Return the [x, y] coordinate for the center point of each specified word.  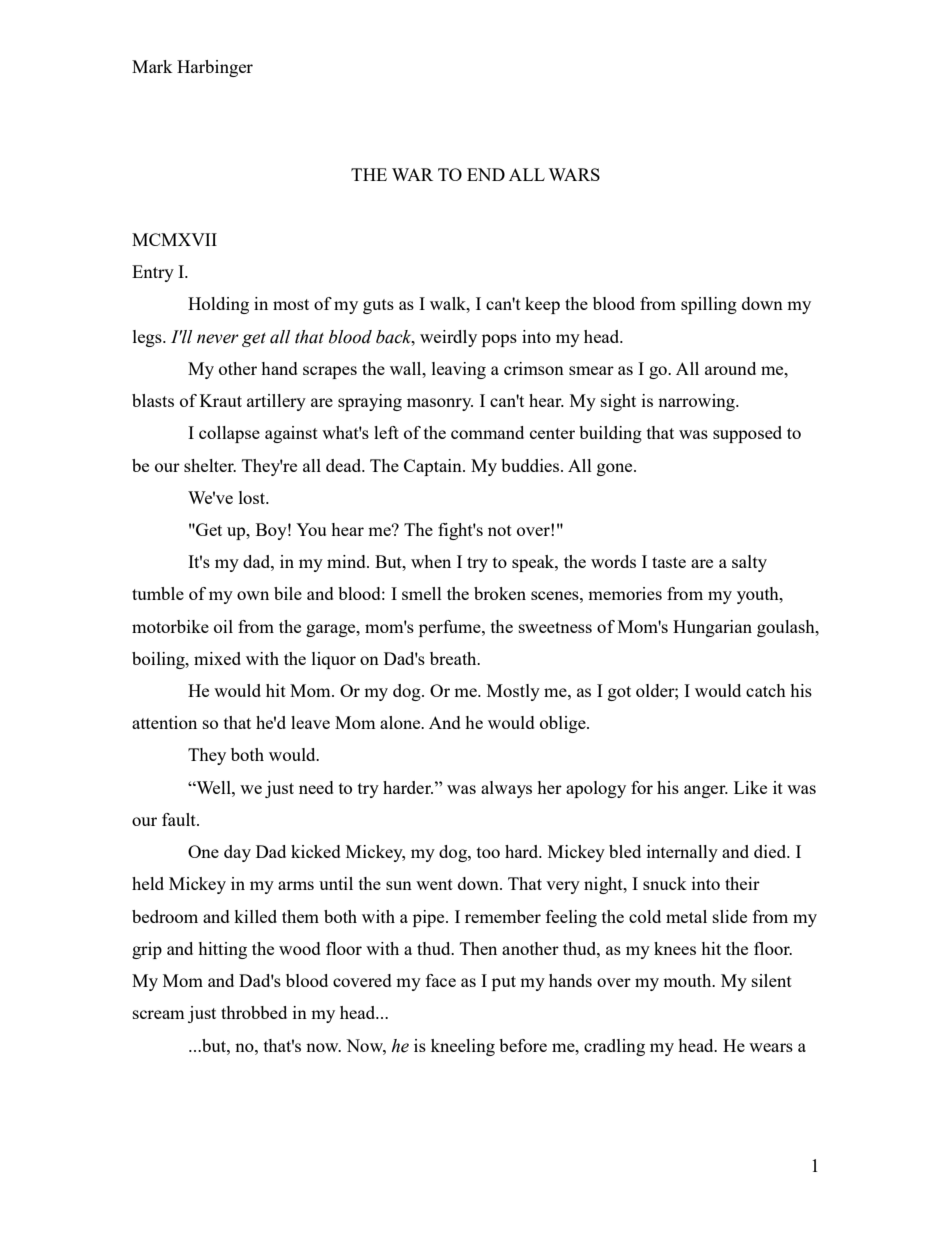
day [237, 853]
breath [454, 658]
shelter [210, 465]
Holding [218, 305]
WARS [574, 174]
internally [682, 853]
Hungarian [712, 628]
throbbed [254, 1012]
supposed [747, 434]
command [487, 432]
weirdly [448, 338]
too [488, 852]
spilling [709, 305]
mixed [217, 658]
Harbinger [215, 68]
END [486, 174]
